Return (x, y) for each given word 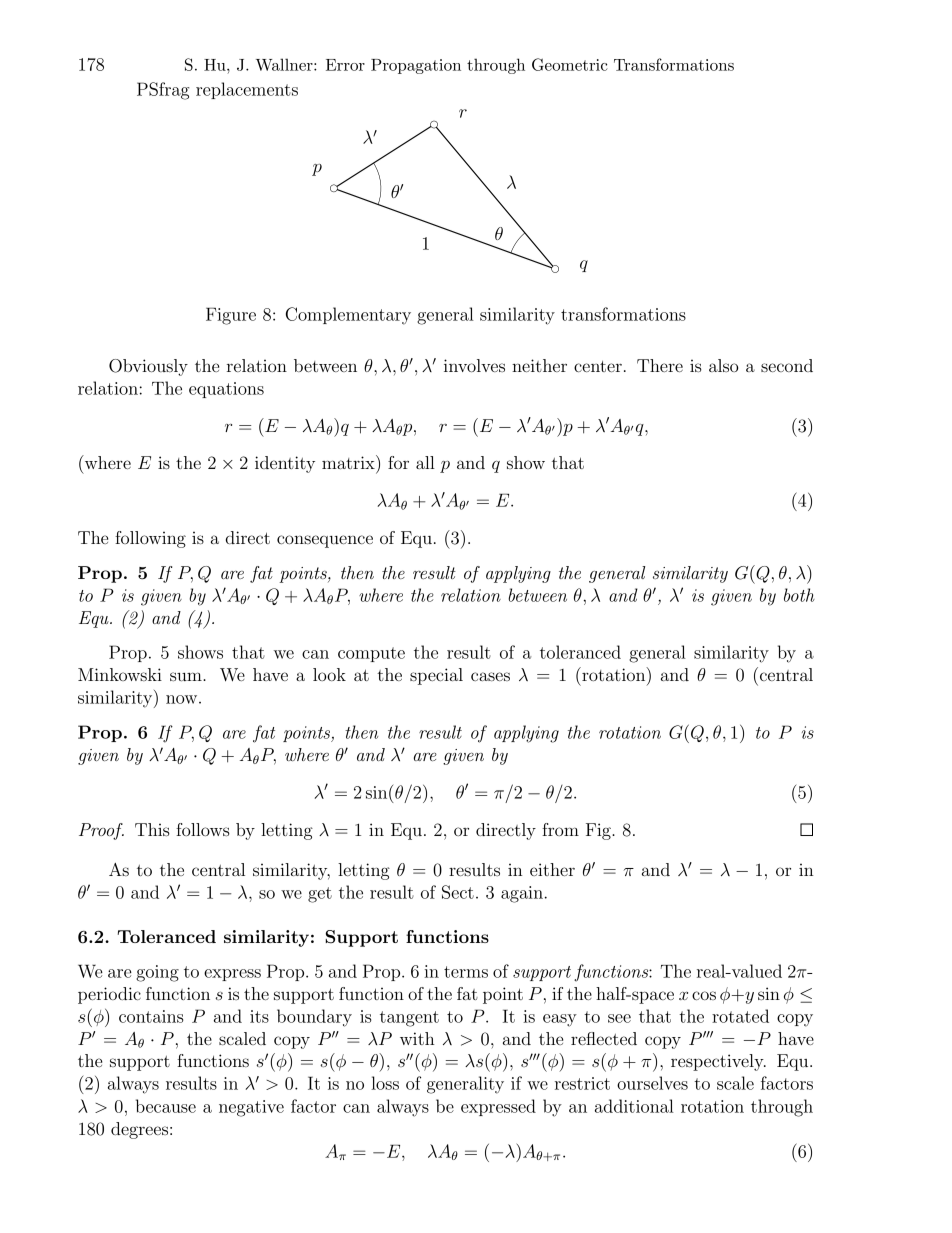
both (799, 595)
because (166, 1106)
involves (474, 365)
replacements (247, 90)
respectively (718, 1062)
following (150, 539)
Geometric (570, 64)
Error (345, 65)
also (723, 365)
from (560, 829)
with (417, 1038)
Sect (458, 892)
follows (203, 829)
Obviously (148, 367)
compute (371, 654)
